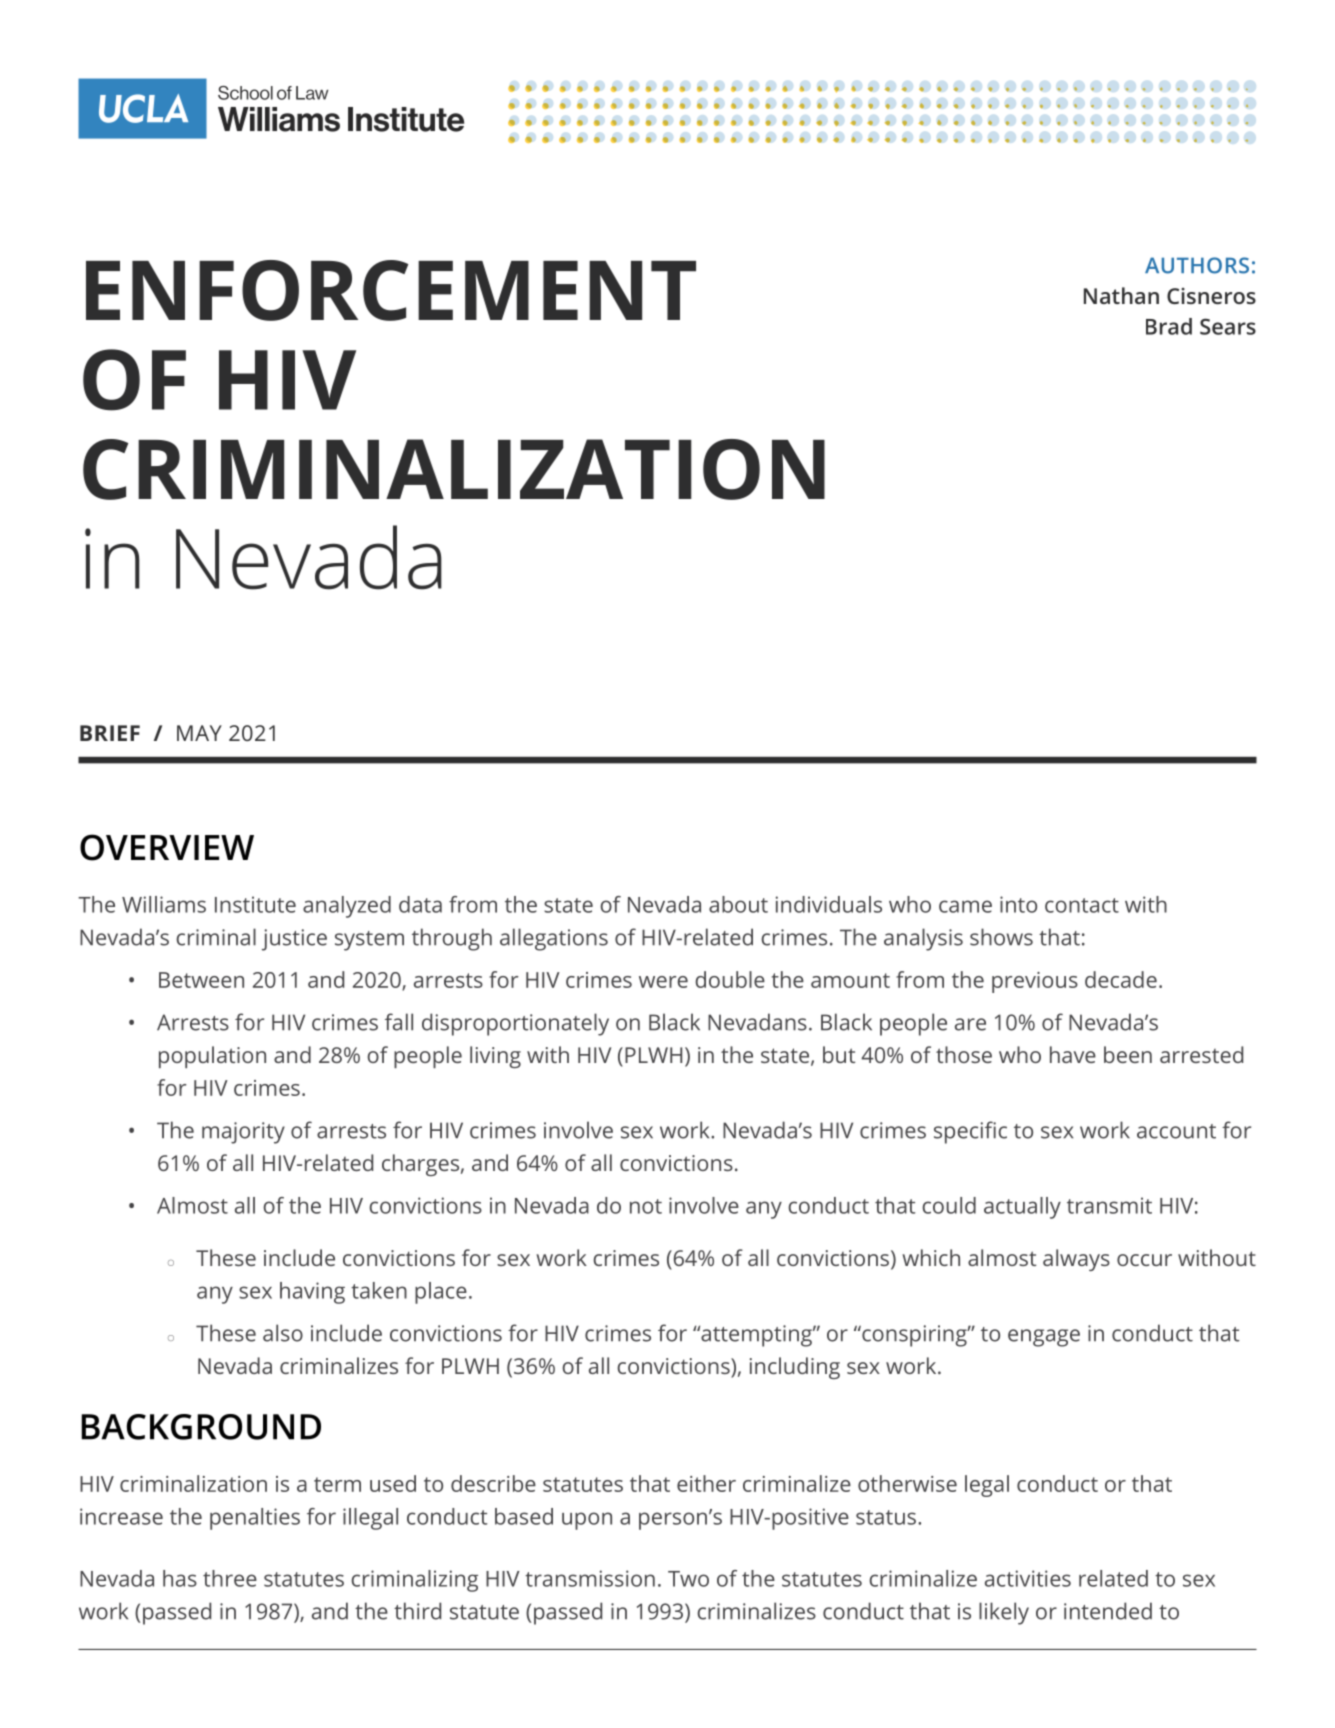 The height and width of the document is (1728, 1335). What do you see at coordinates (294, 940) in the document?
I see `justice` at bounding box center [294, 940].
